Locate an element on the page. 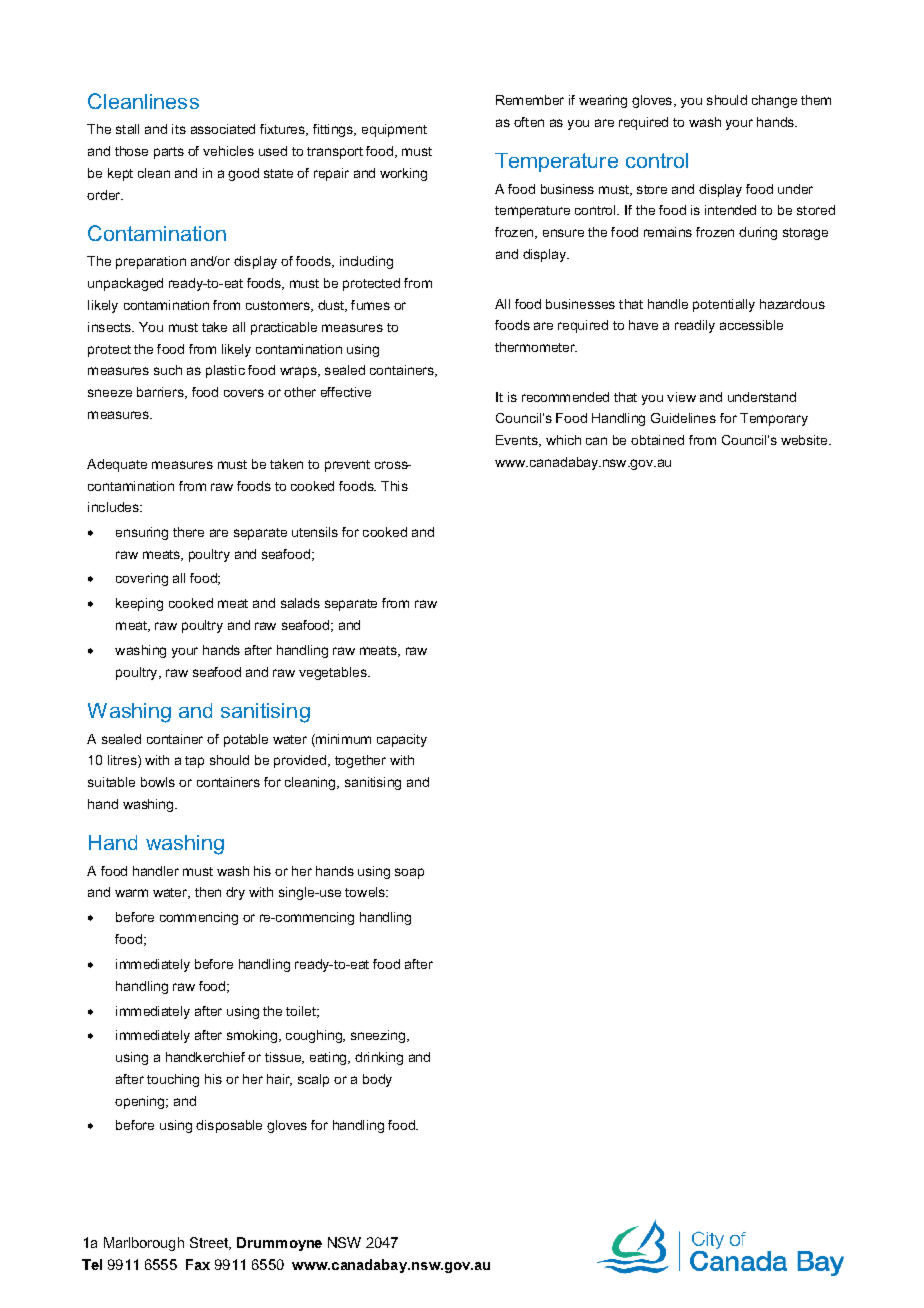  soap is located at coordinates (409, 873).
